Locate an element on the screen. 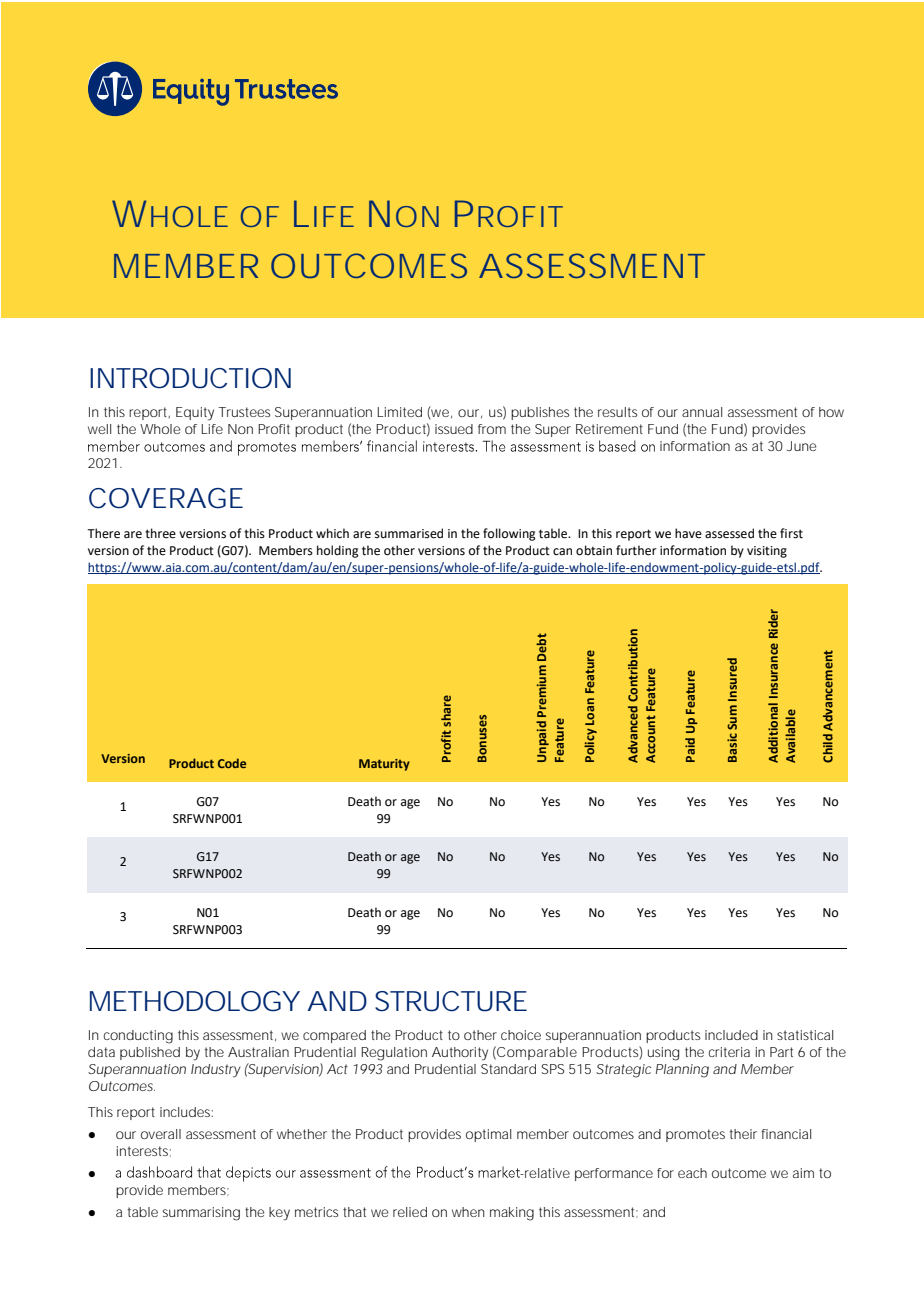 The width and height of the screenshot is (924, 1308). visiting is located at coordinates (767, 552).
